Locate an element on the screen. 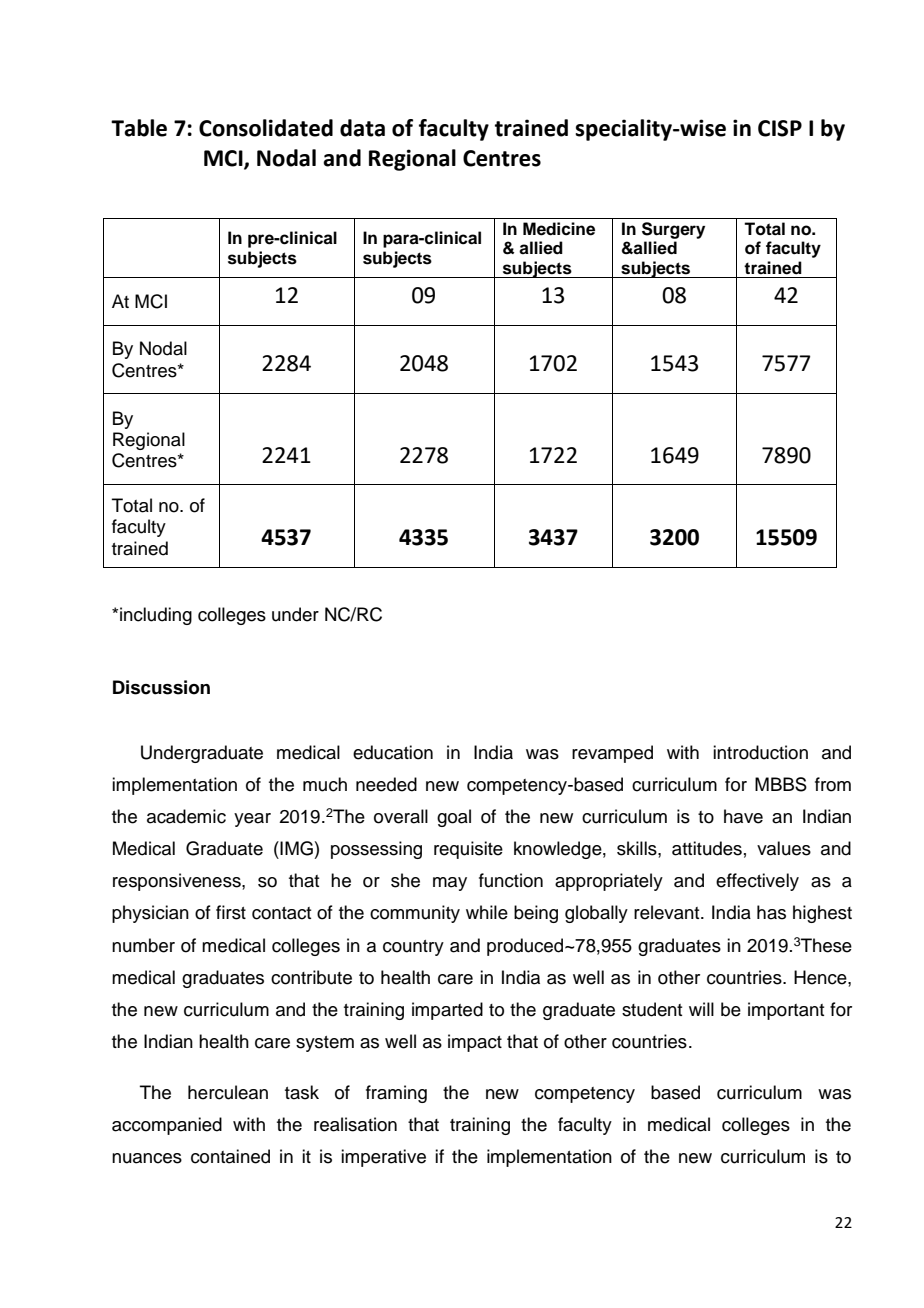 This screenshot has height=1308, width=924. Consolidated is located at coordinates (266, 128).
